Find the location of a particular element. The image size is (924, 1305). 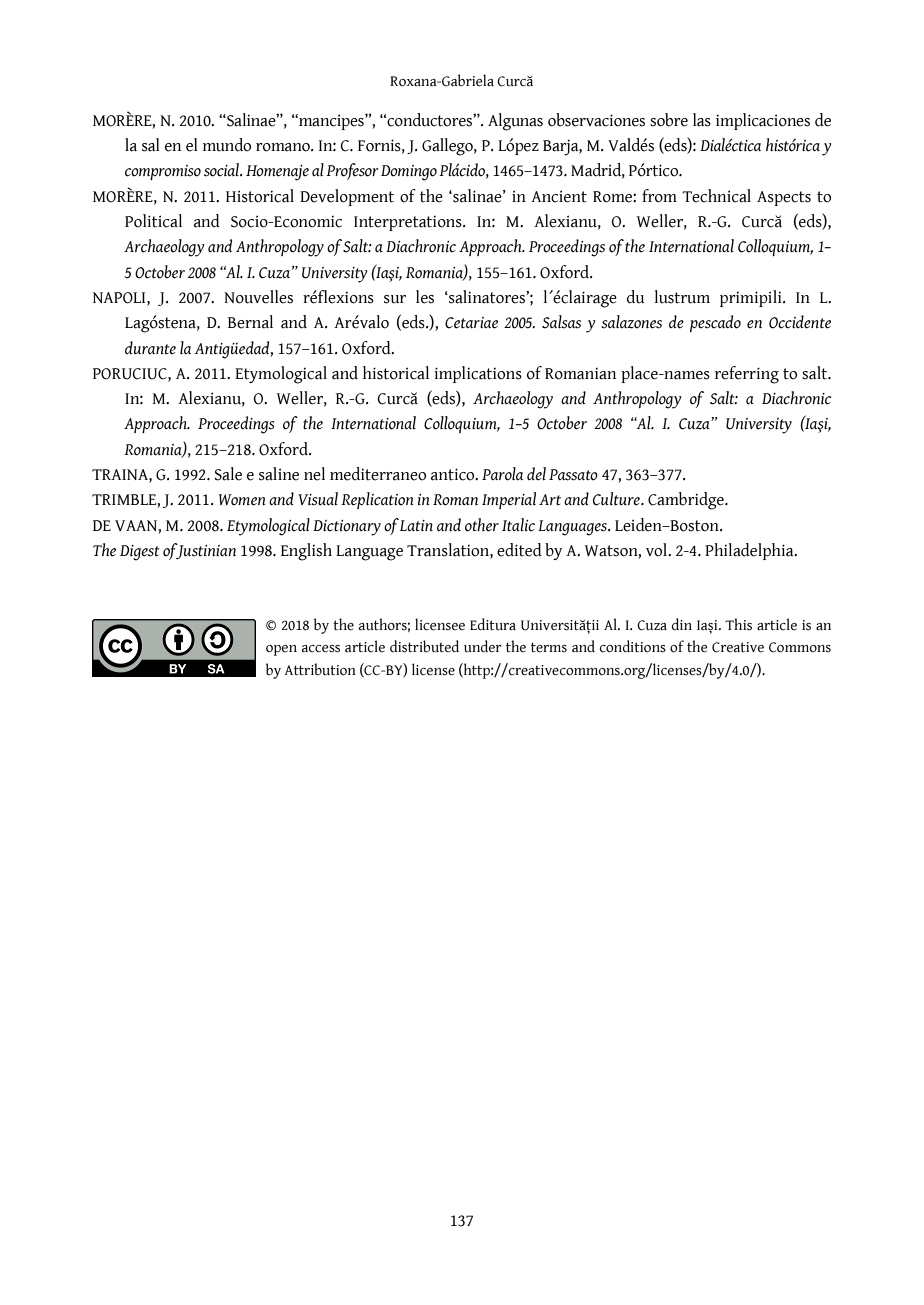

open is located at coordinates (281, 650).
